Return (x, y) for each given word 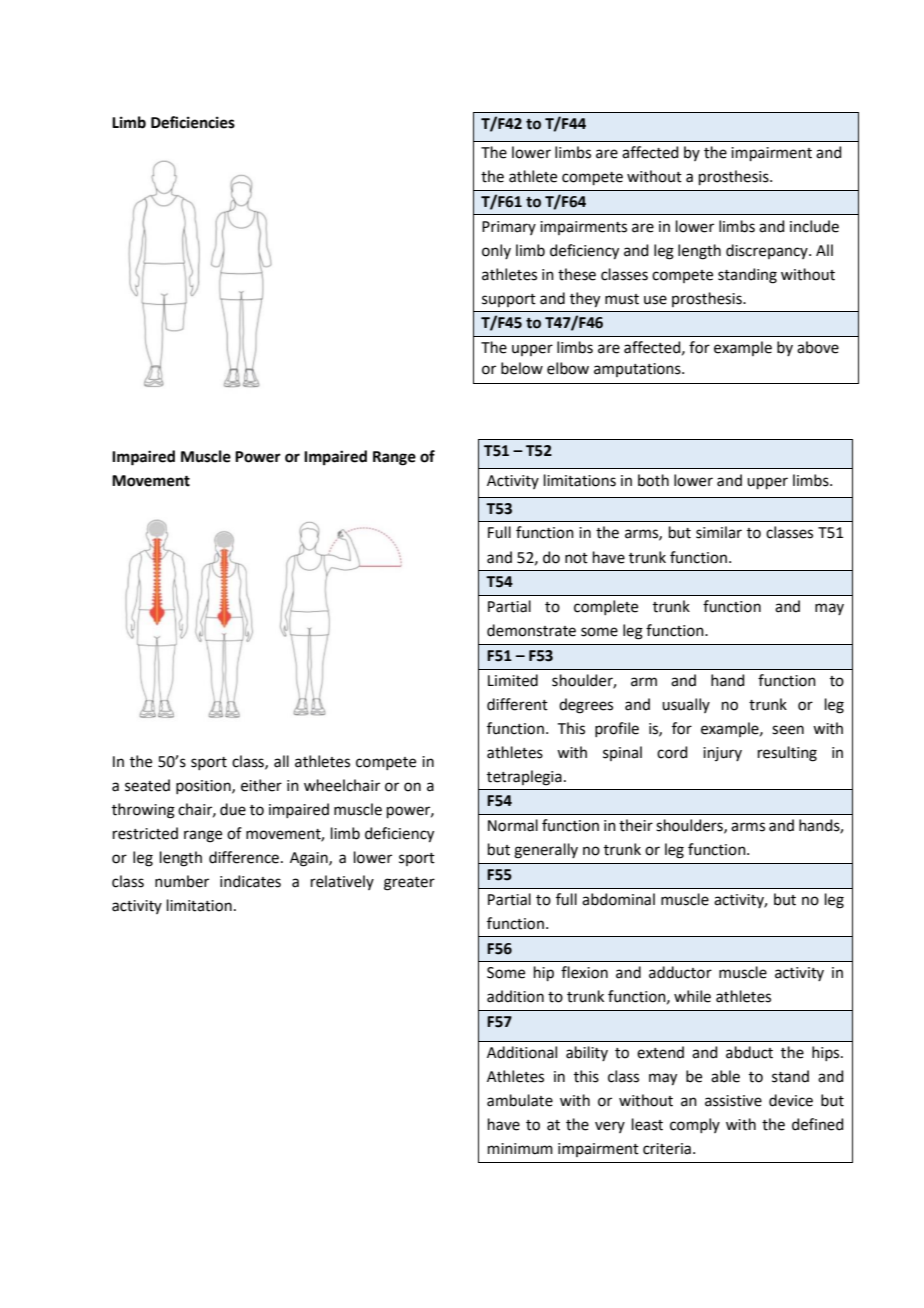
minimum (520, 1149)
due (233, 809)
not (576, 558)
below (522, 368)
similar (719, 532)
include (814, 226)
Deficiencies (193, 122)
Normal (513, 825)
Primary (509, 228)
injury (722, 754)
